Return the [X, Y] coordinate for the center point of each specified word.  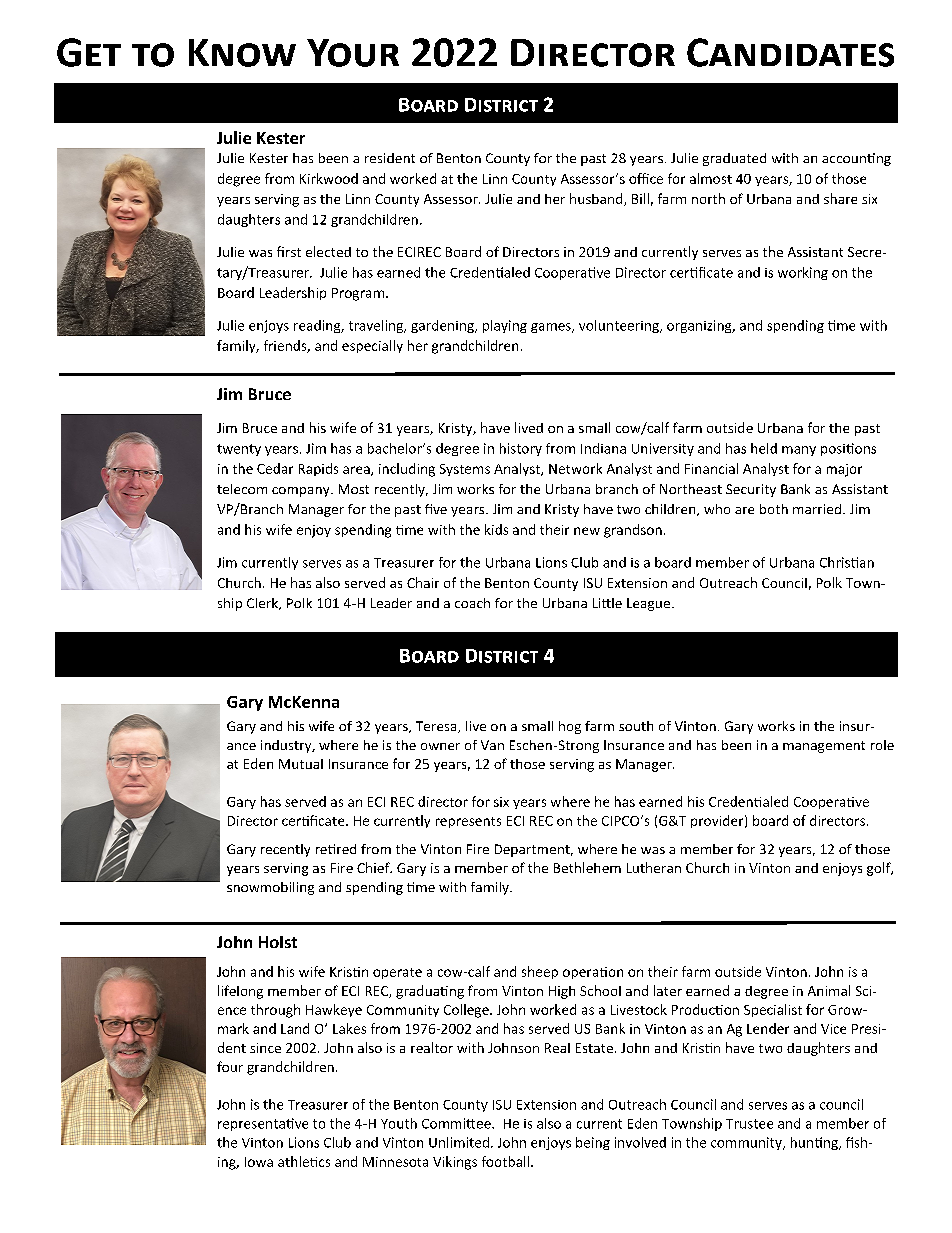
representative [263, 1124]
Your [353, 53]
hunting [815, 1143]
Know [242, 53]
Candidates [790, 52]
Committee [457, 1123]
